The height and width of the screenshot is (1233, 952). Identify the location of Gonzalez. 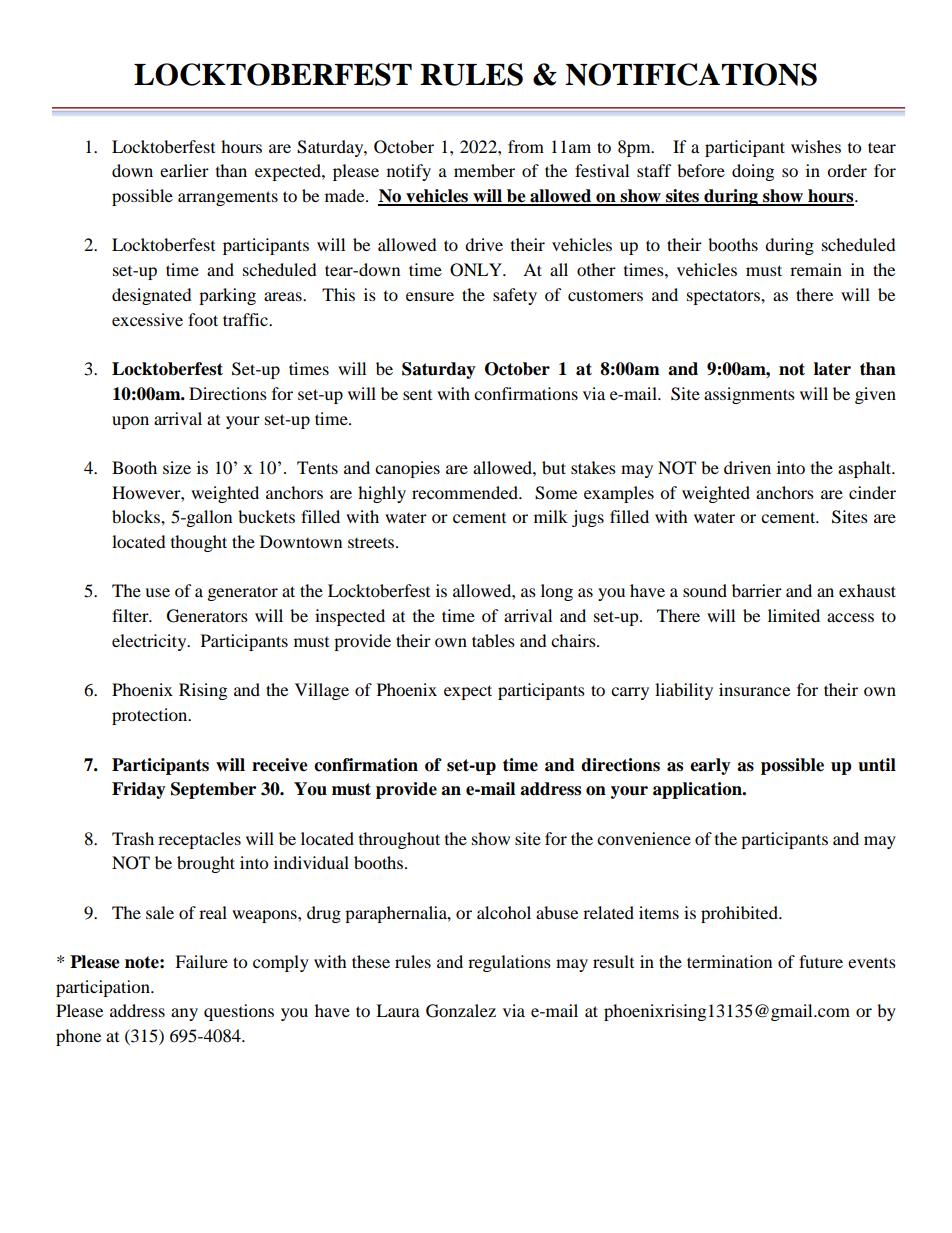
(461, 1011).
